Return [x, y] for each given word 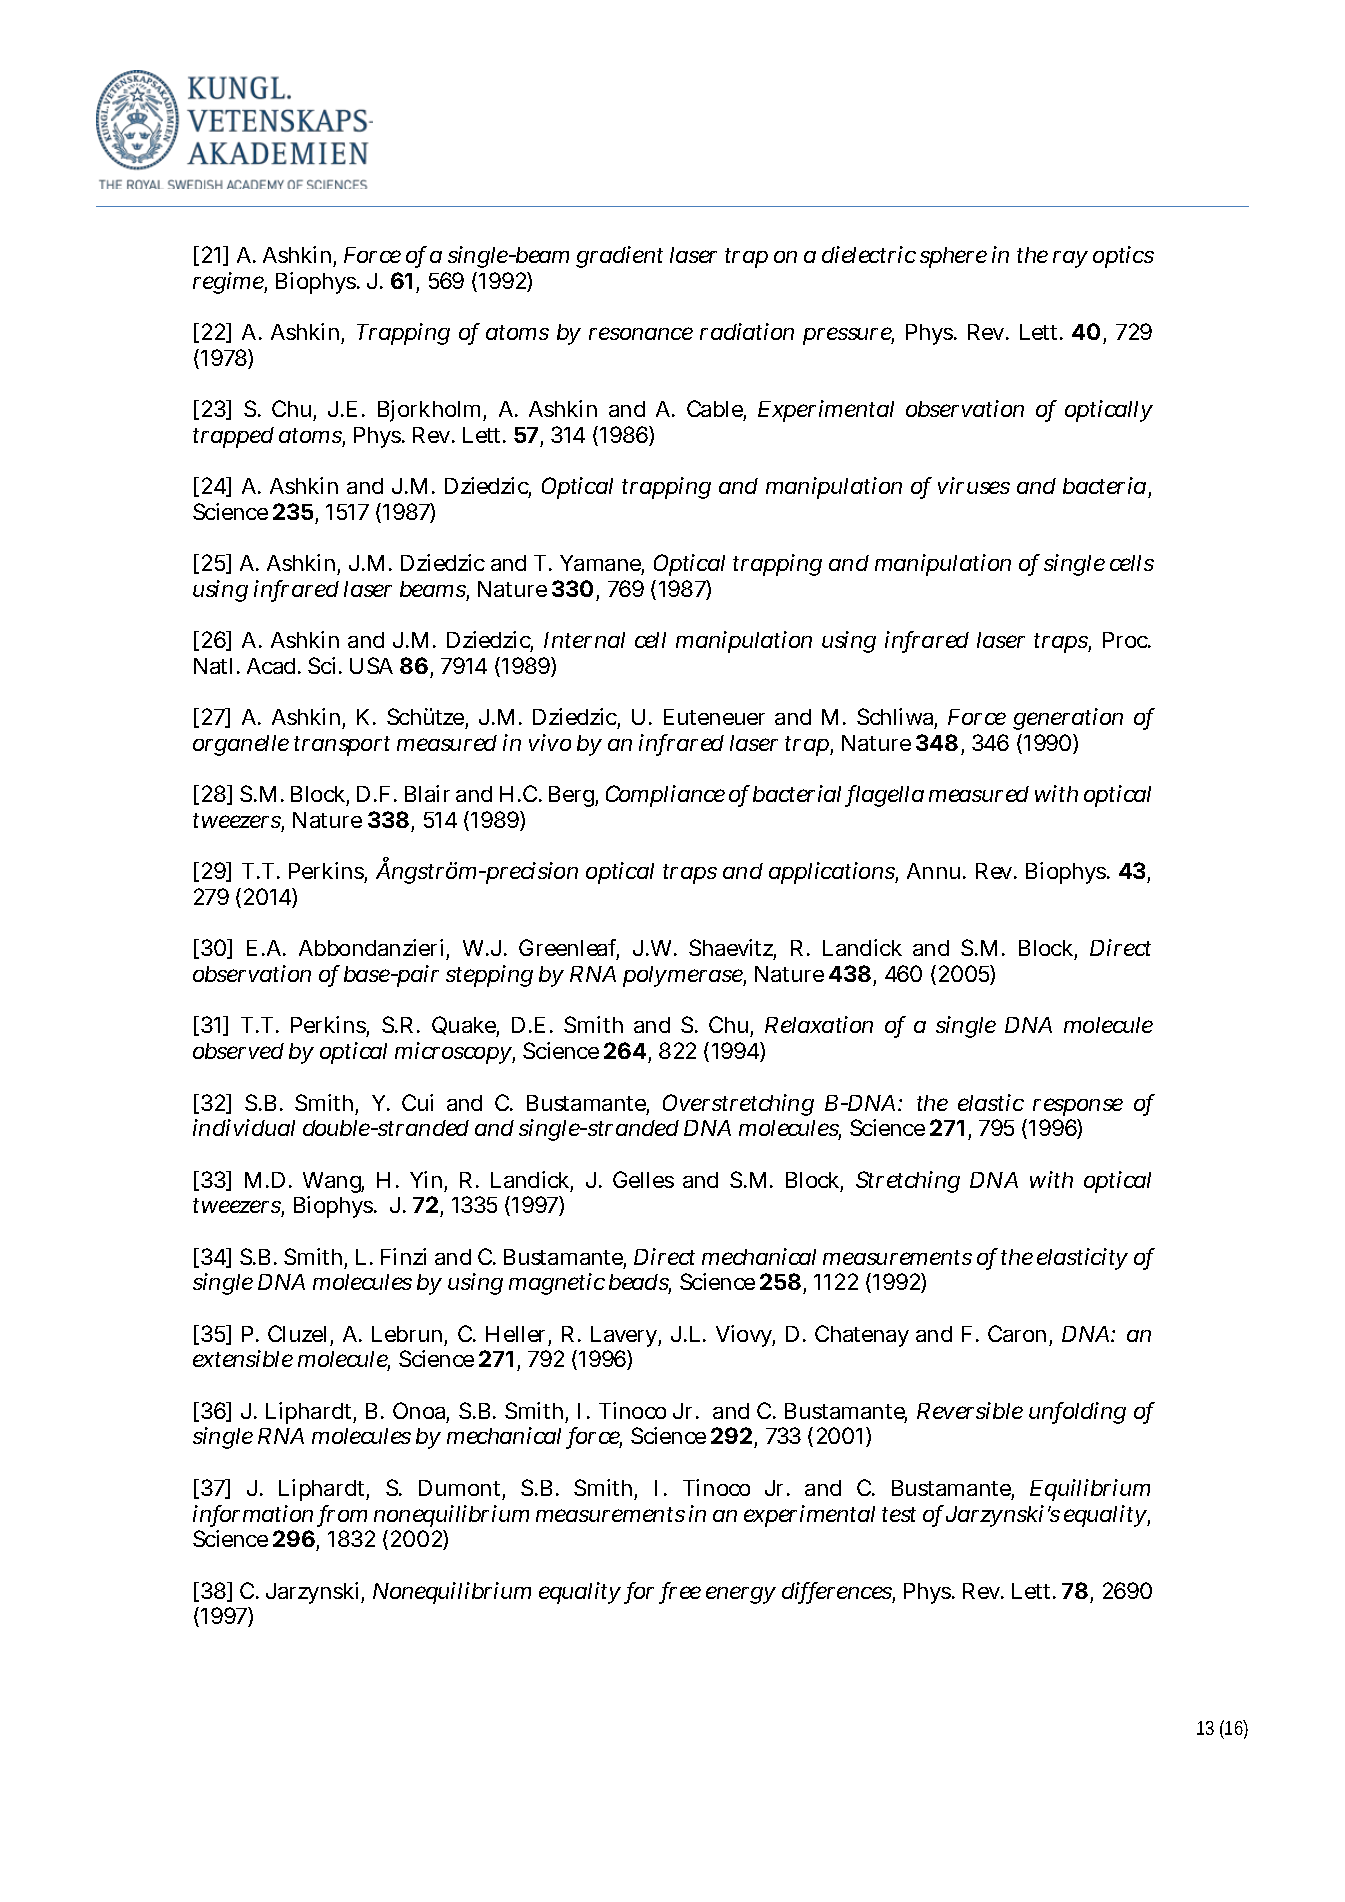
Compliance [665, 796]
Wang [333, 1184]
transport [342, 746]
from [343, 1515]
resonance [641, 333]
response [1078, 1107]
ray [1070, 259]
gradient [619, 257]
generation [1068, 719]
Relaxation [819, 1024]
